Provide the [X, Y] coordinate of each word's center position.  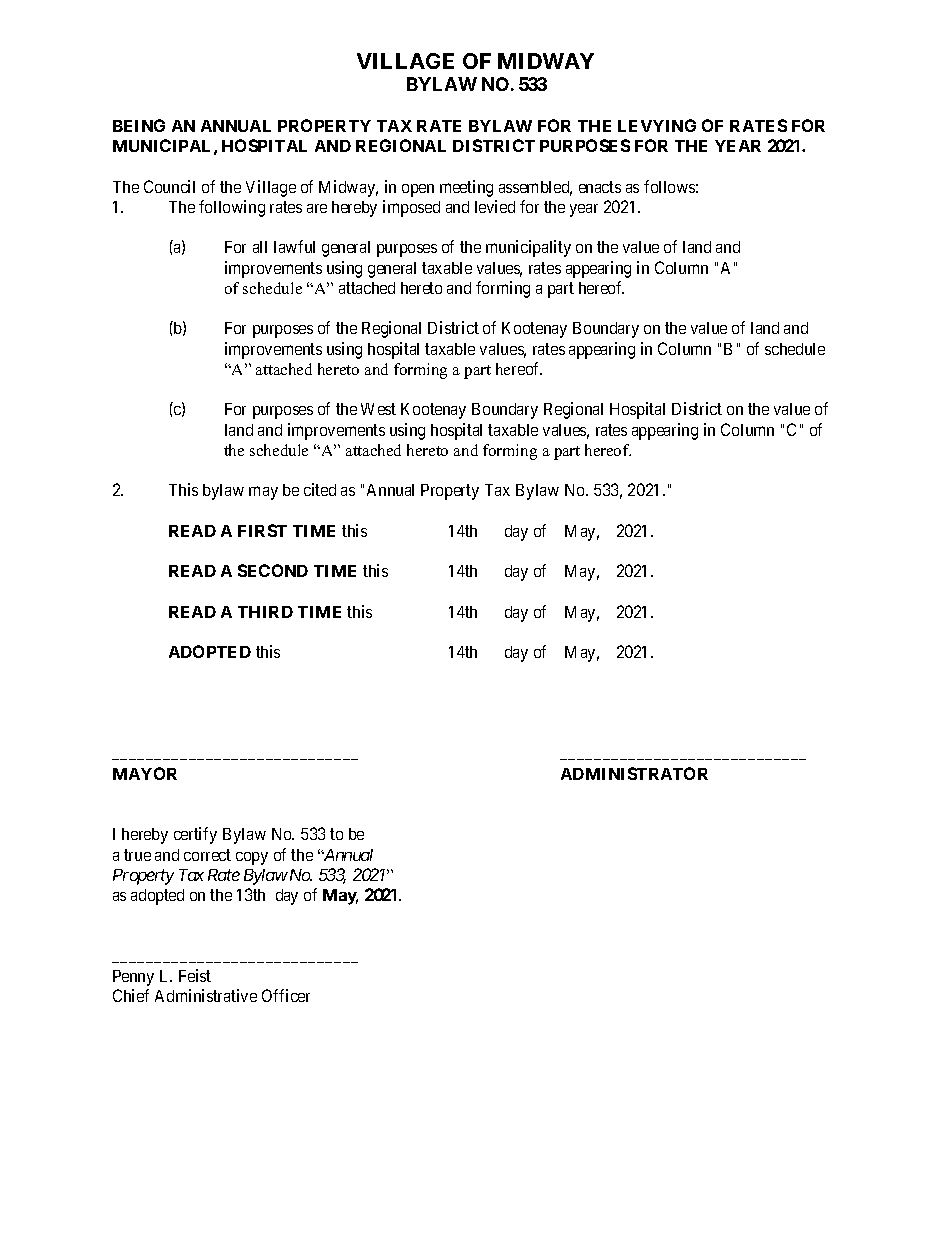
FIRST [262, 530]
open [418, 190]
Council [169, 186]
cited [320, 489]
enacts [600, 187]
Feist [195, 975]
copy [252, 858]
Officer [286, 995]
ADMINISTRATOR [634, 773]
